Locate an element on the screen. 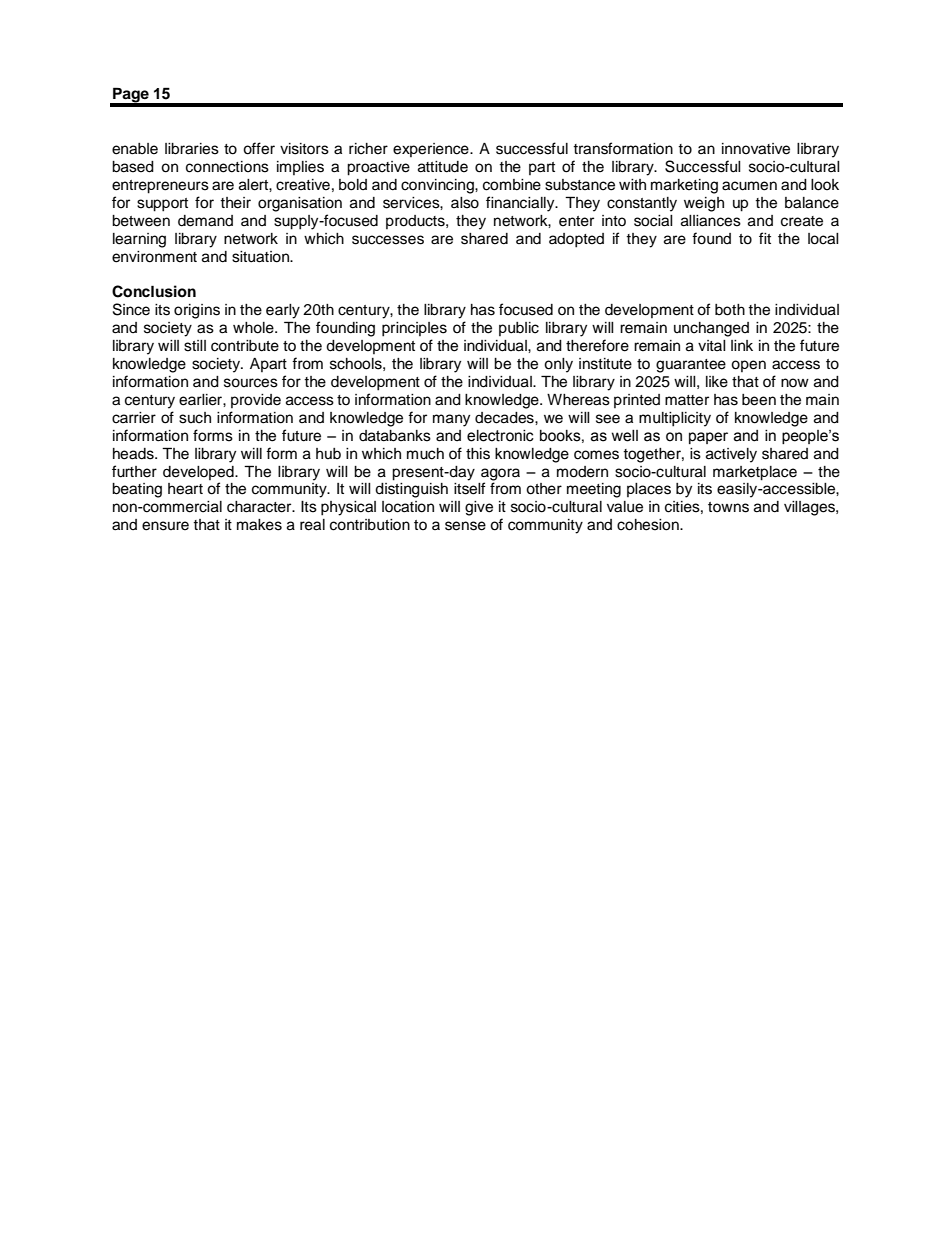 The height and width of the screenshot is (1233, 952). decades is located at coordinates (505, 418).
